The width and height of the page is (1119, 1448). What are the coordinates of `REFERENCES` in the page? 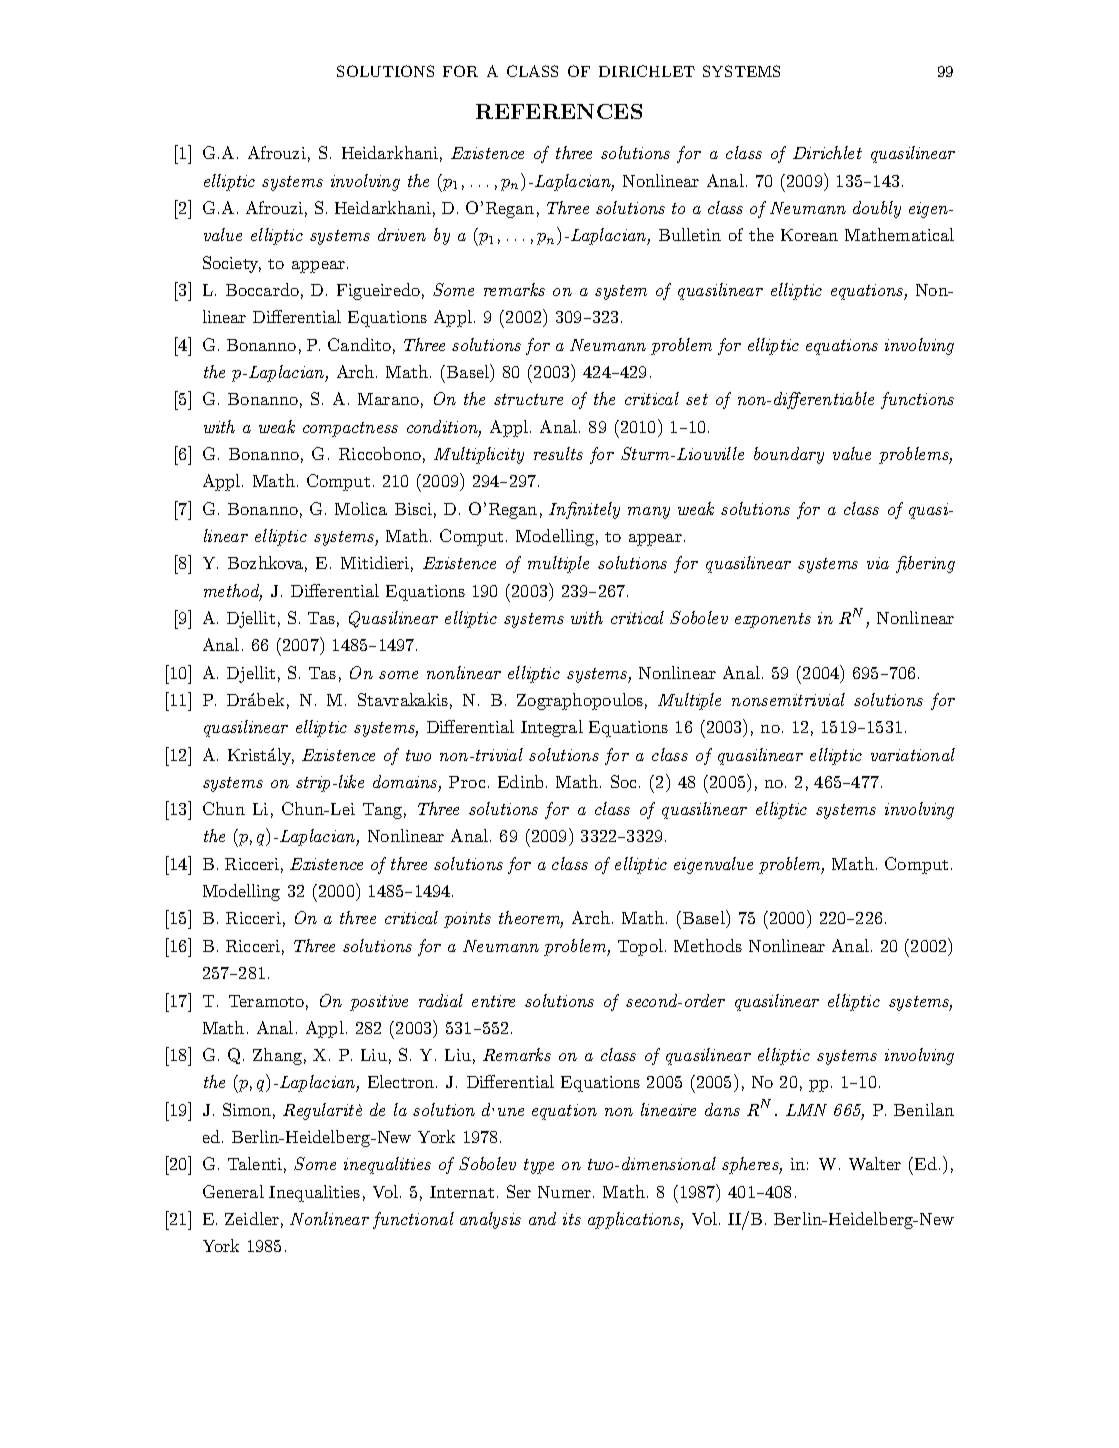 It's located at (559, 111).
